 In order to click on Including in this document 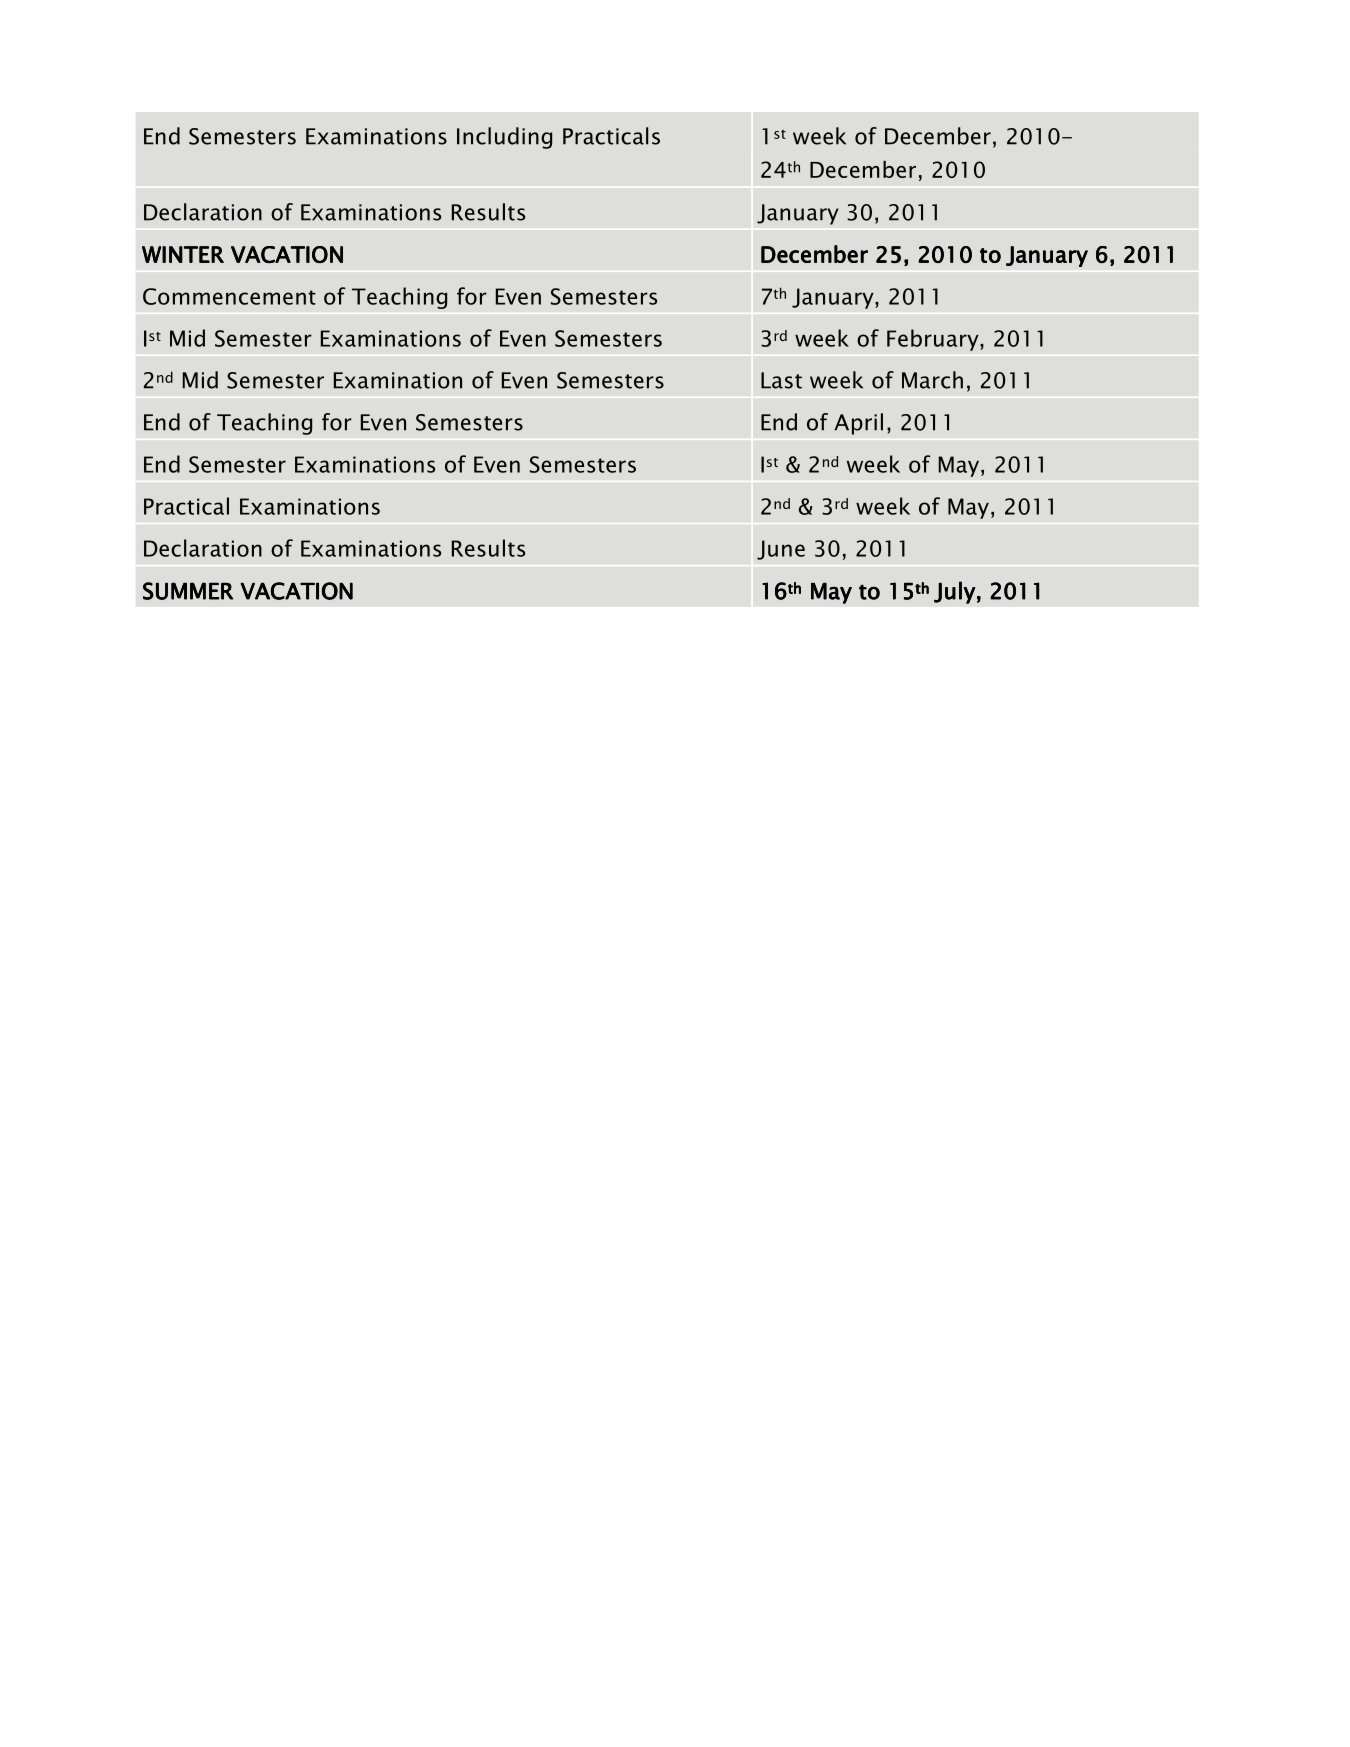, I will do `click(504, 138)`.
